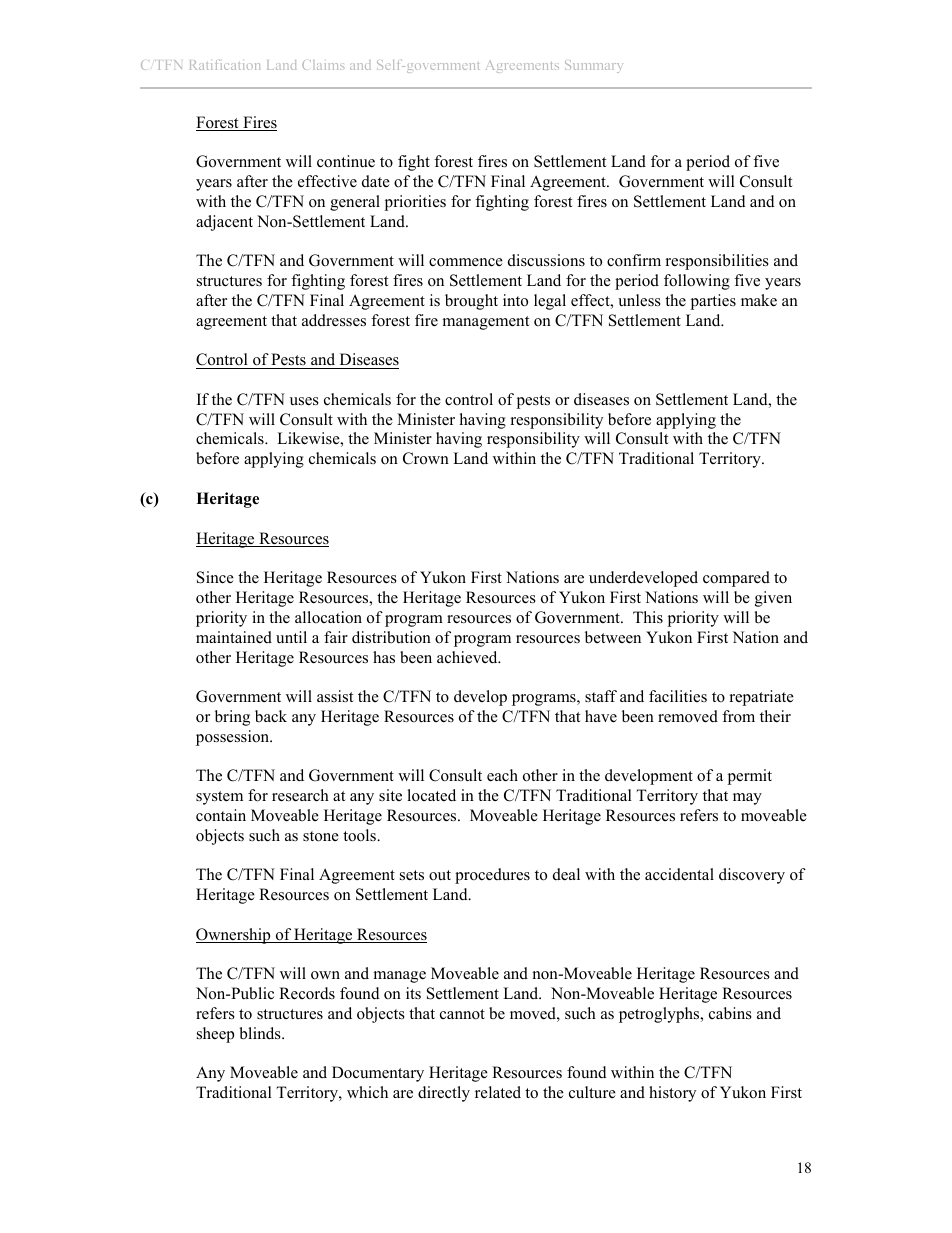  I want to click on Summary, so click(593, 66).
